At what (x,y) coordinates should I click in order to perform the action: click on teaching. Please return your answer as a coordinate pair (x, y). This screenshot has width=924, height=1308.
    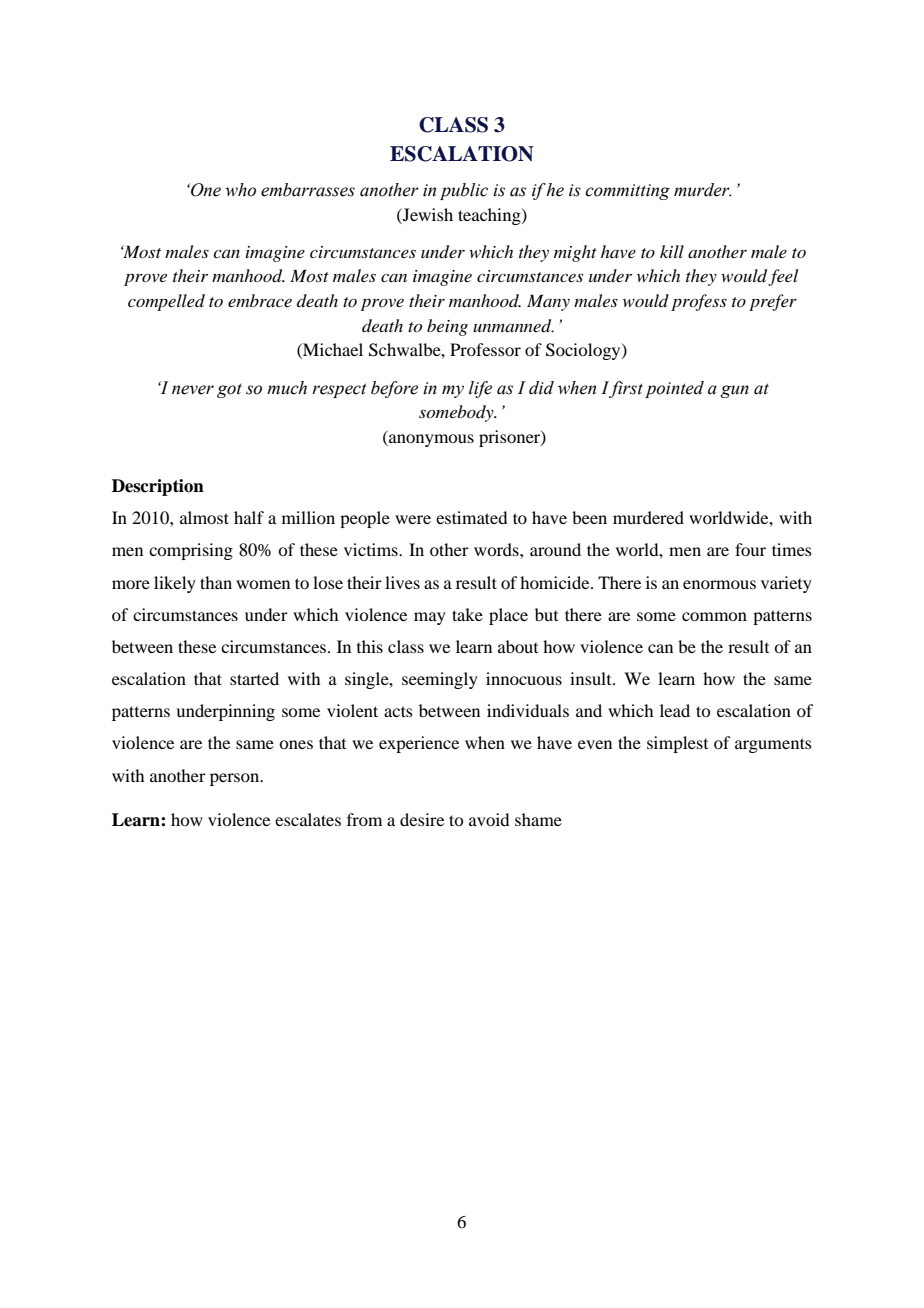
    Looking at the image, I should click on (490, 216).
